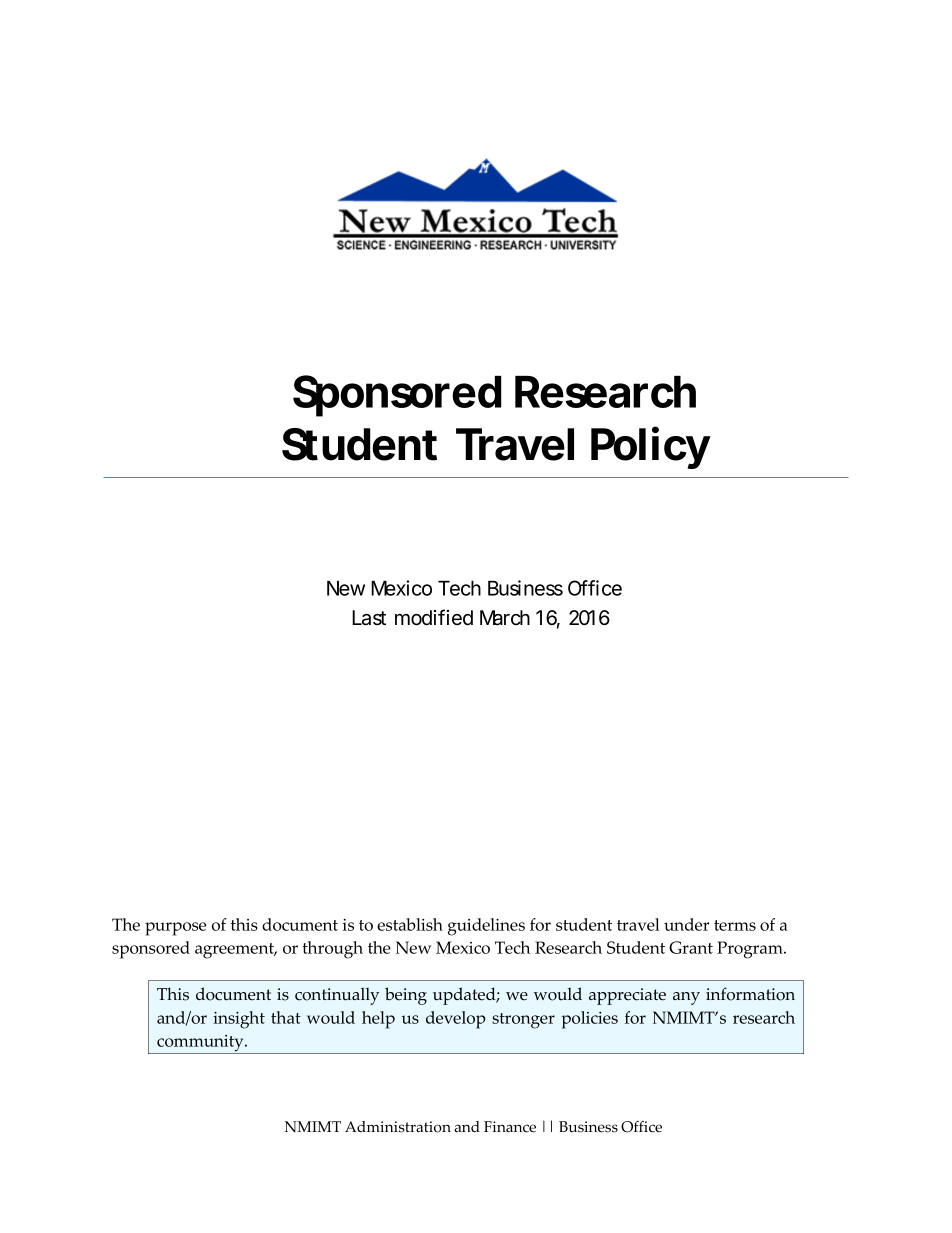  What do you see at coordinates (434, 617) in the image?
I see `modified` at bounding box center [434, 617].
